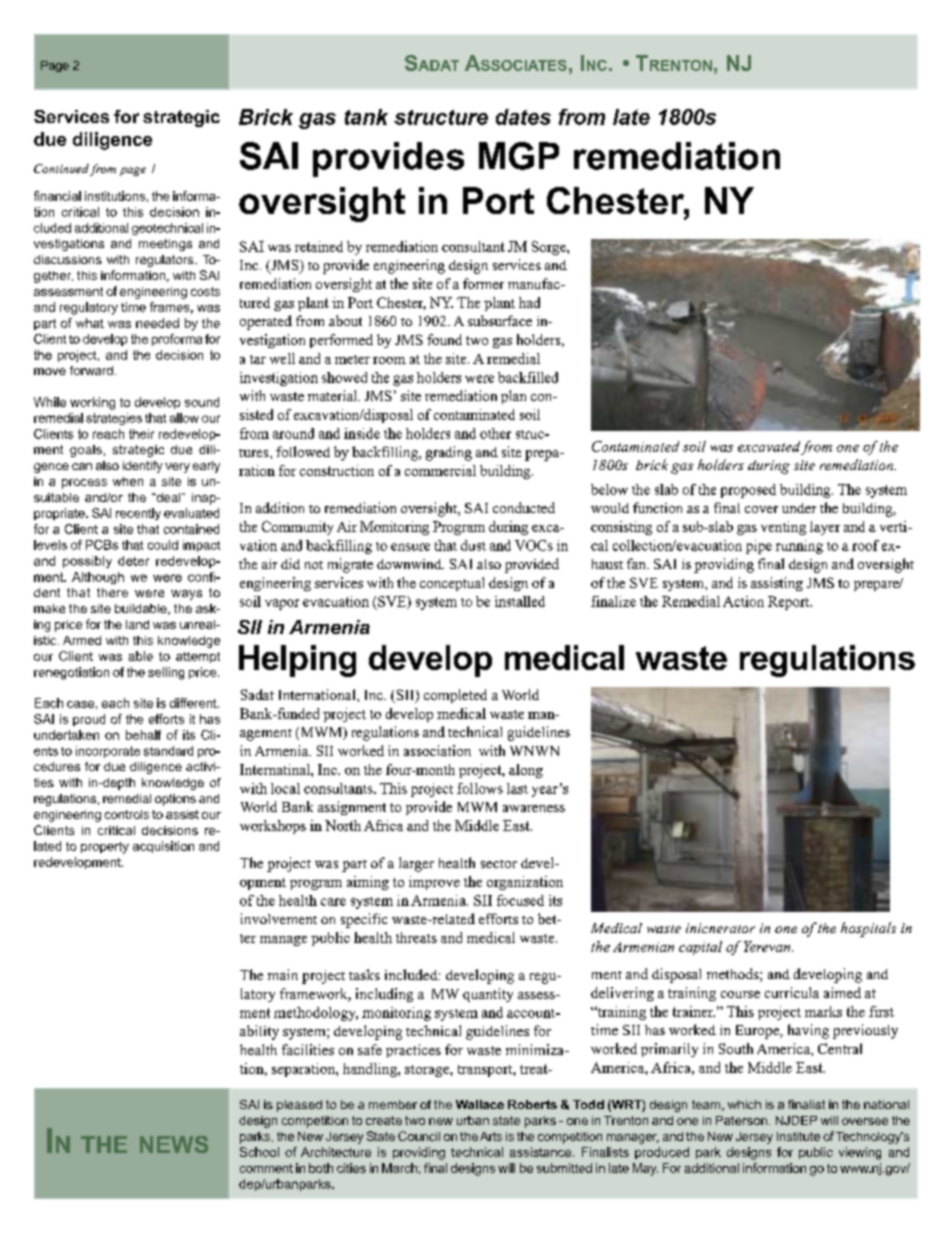  Describe the element at coordinates (455, 696) in the image. I see `completed` at that location.
